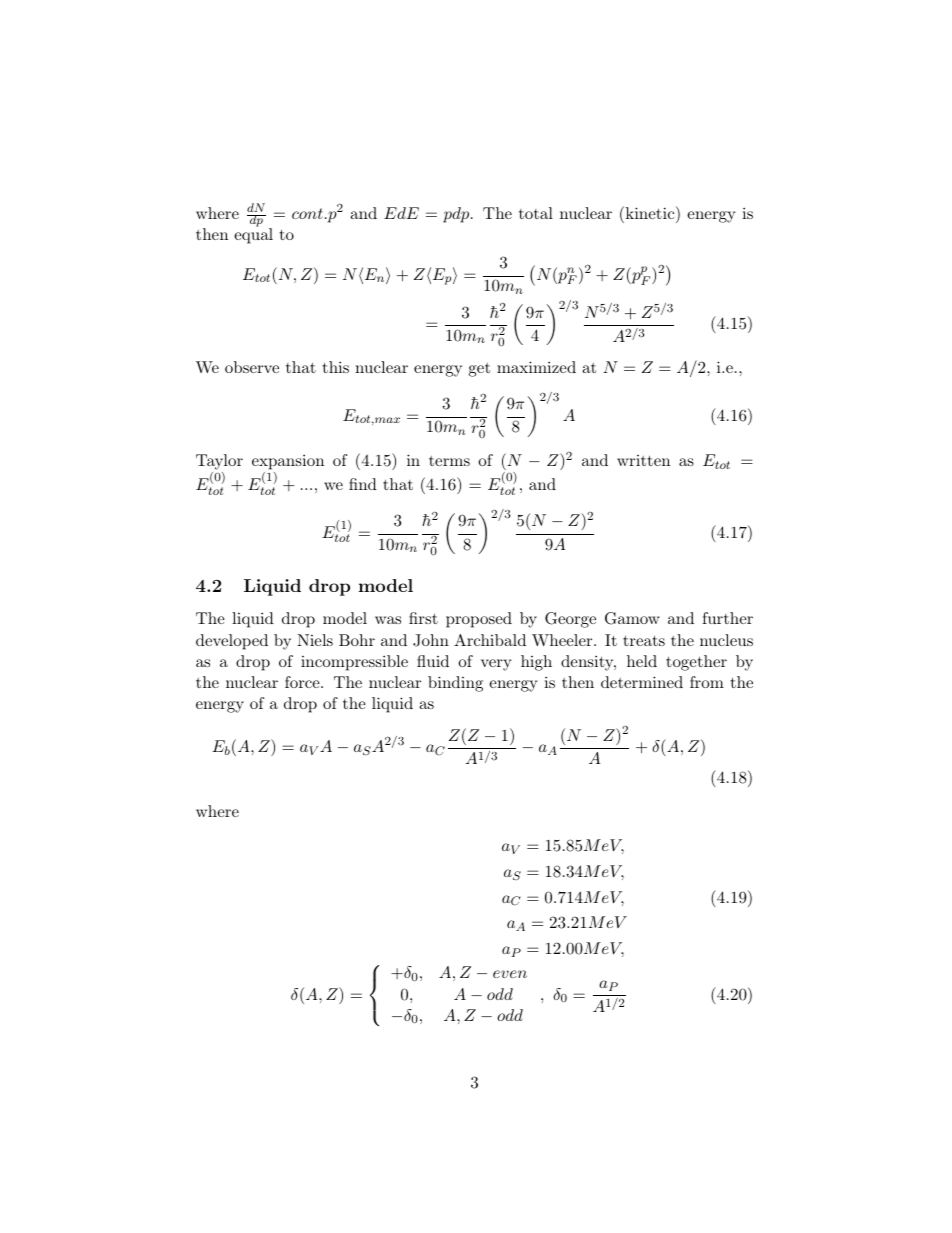 The width and height of the image is (952, 1233). I want to click on Gamow, so click(632, 618).
